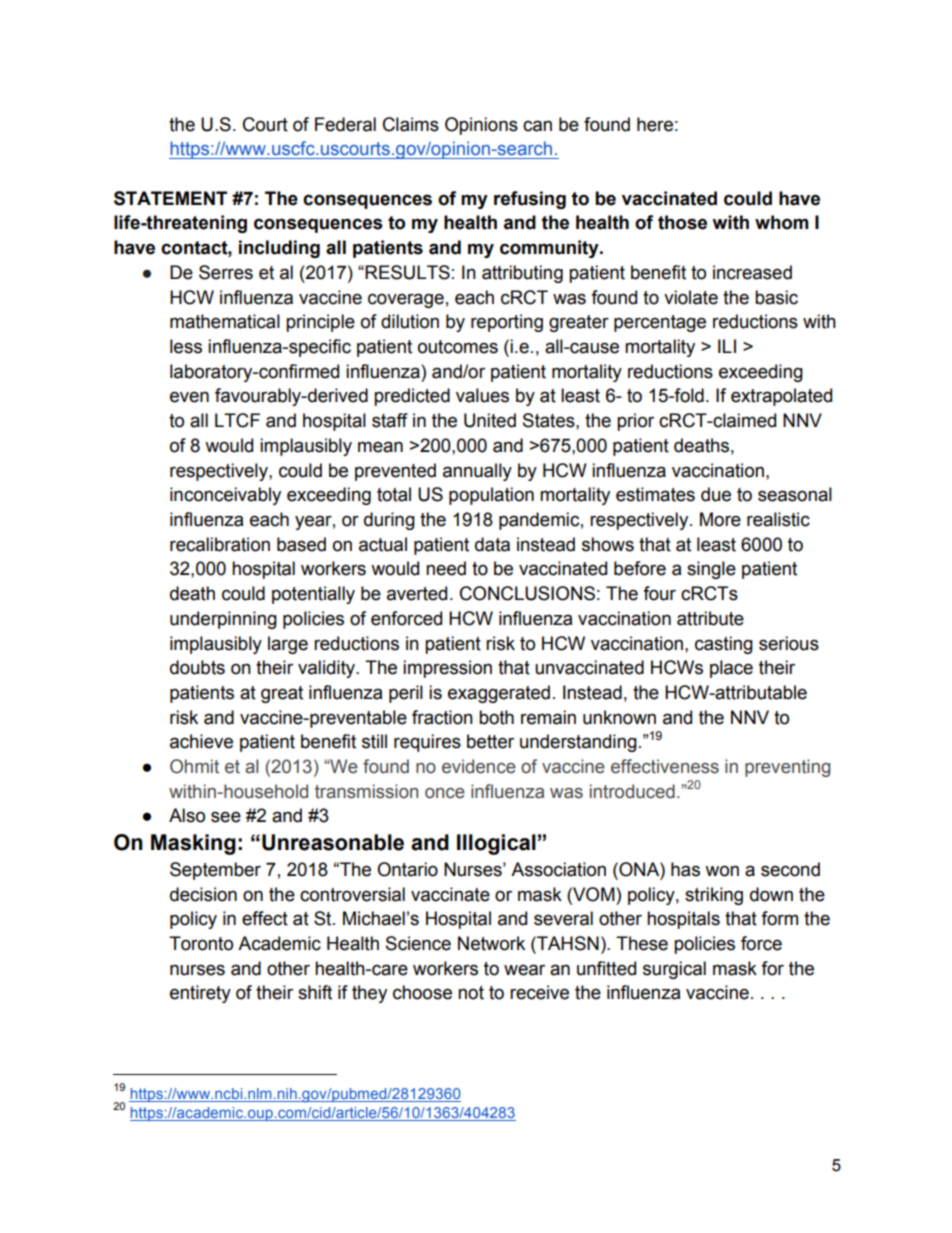 The image size is (952, 1233). Describe the element at coordinates (220, 544) in the screenshot. I see `recalibration` at that location.
